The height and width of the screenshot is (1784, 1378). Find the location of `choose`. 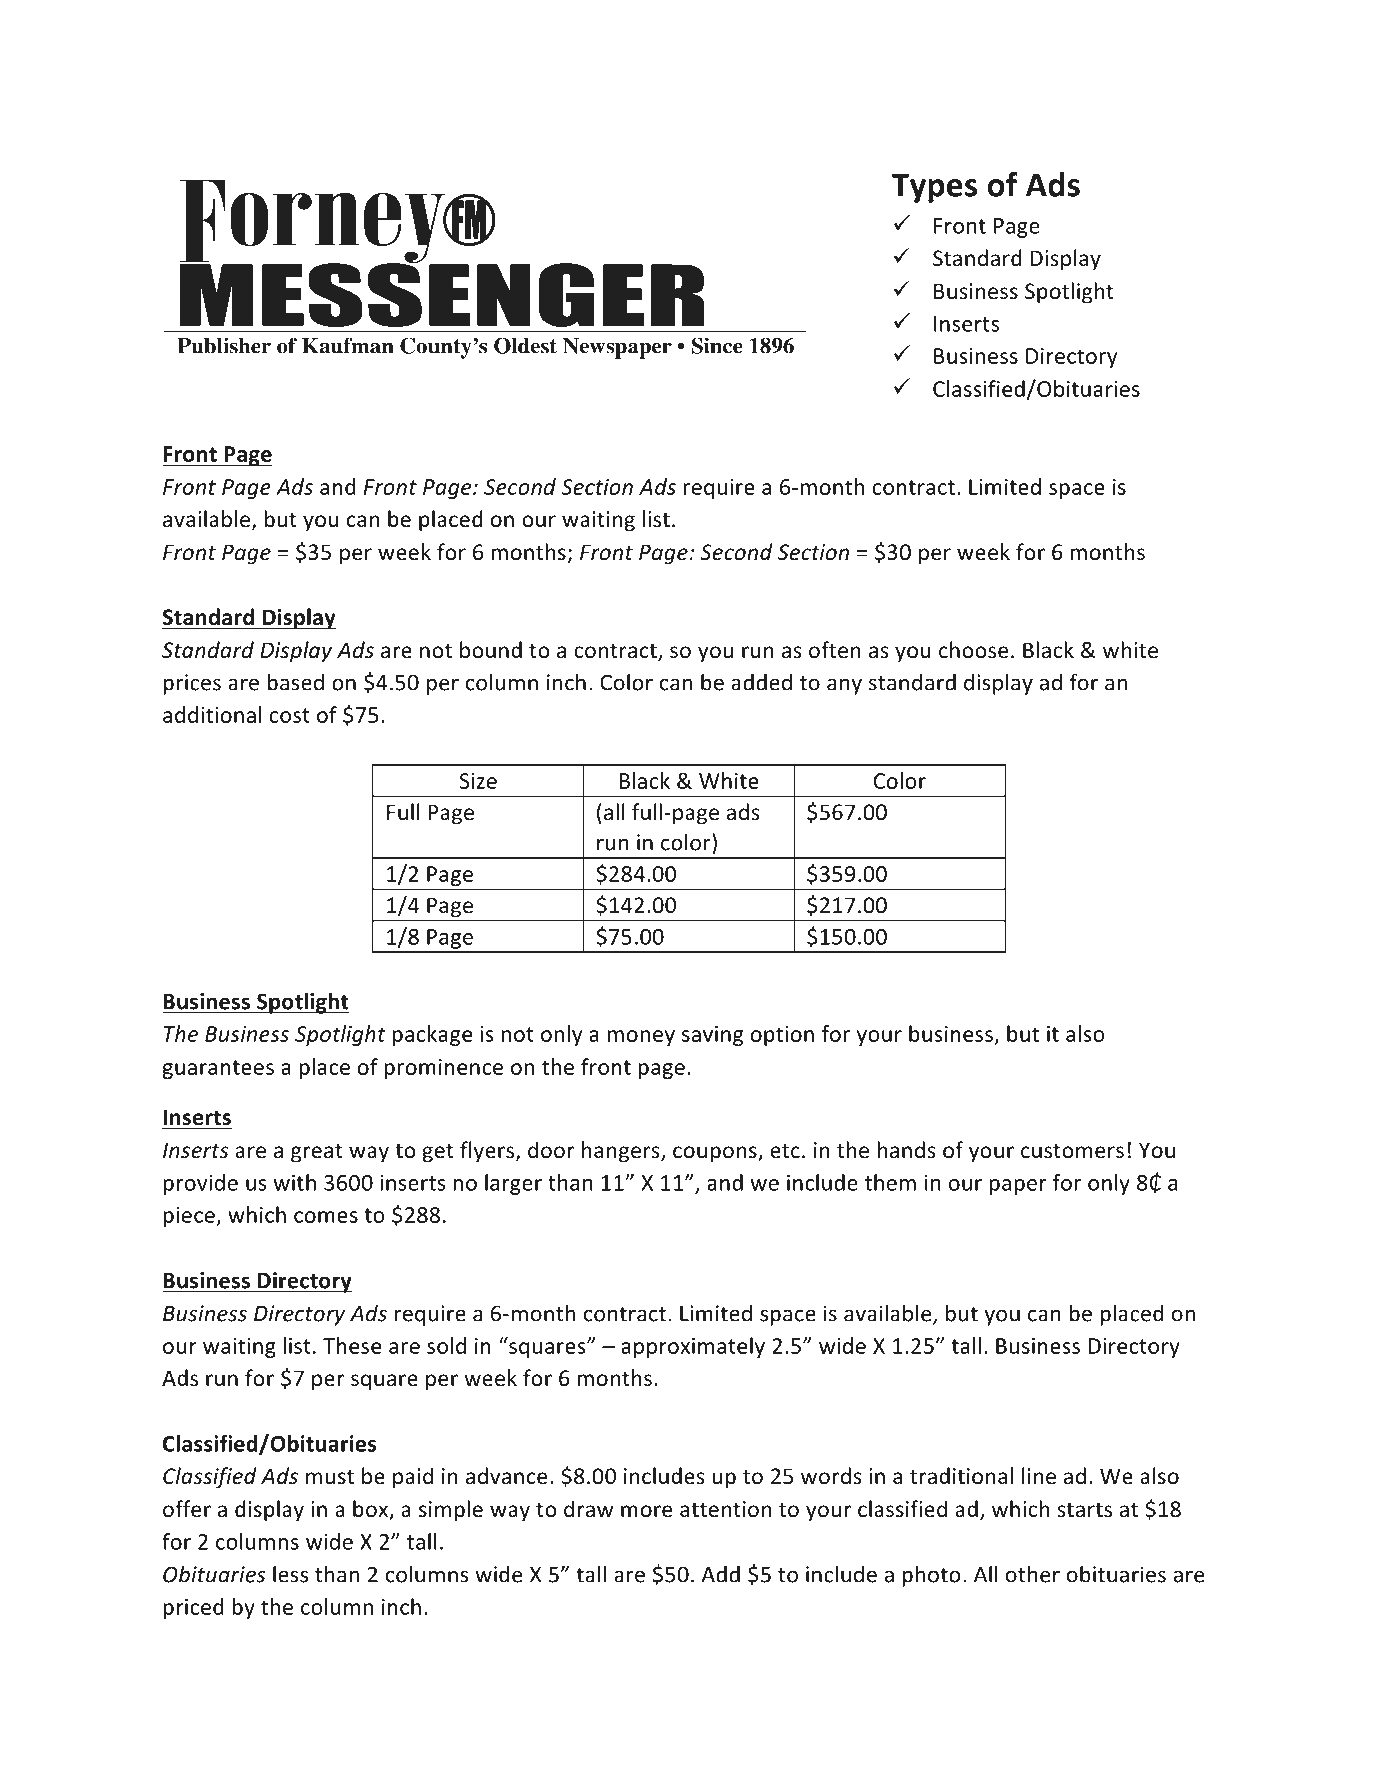

choose is located at coordinates (973, 650).
